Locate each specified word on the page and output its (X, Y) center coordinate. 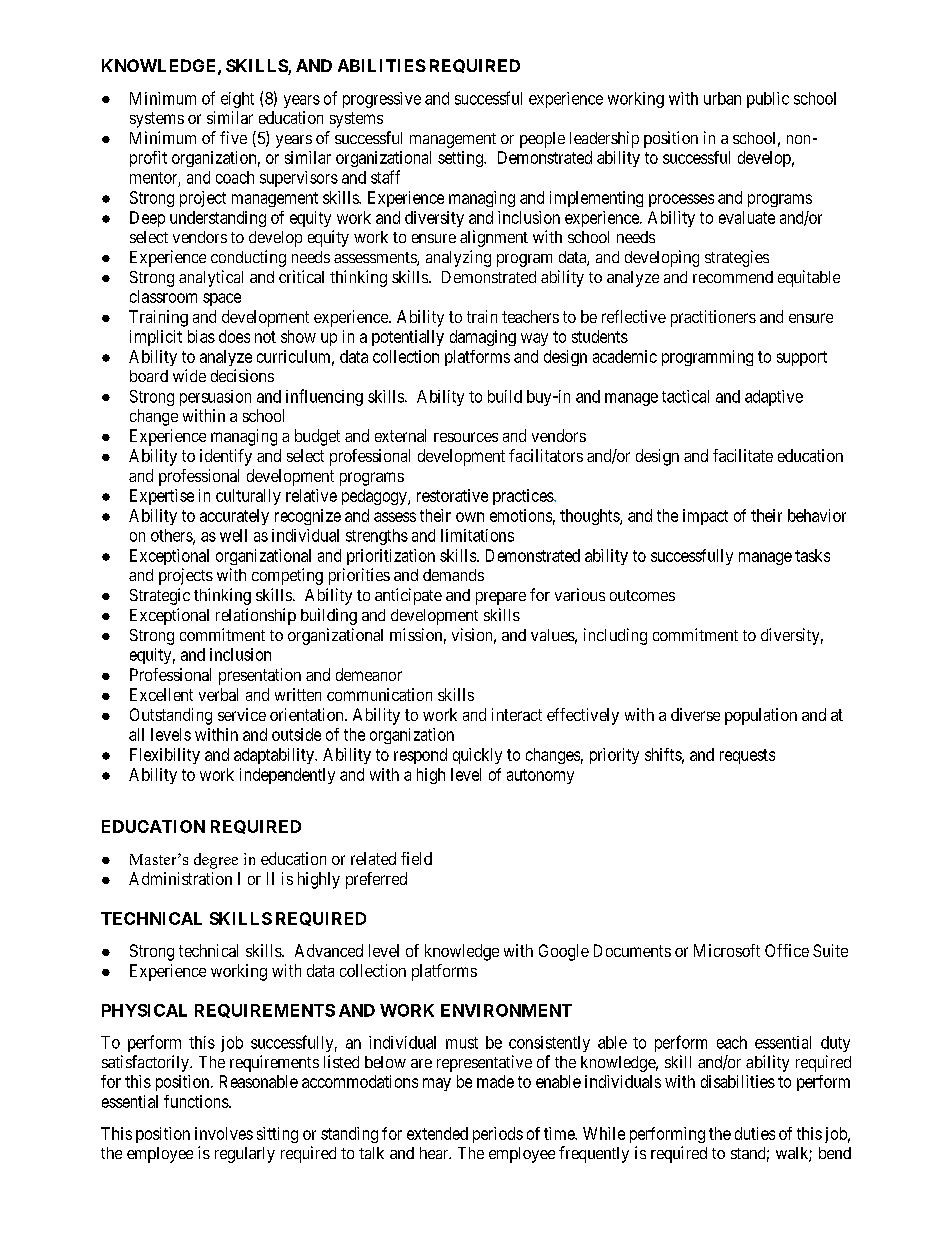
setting (461, 159)
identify (226, 457)
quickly (477, 756)
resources (466, 437)
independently (287, 776)
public (768, 100)
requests (747, 756)
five (233, 137)
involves (224, 1133)
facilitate (743, 455)
